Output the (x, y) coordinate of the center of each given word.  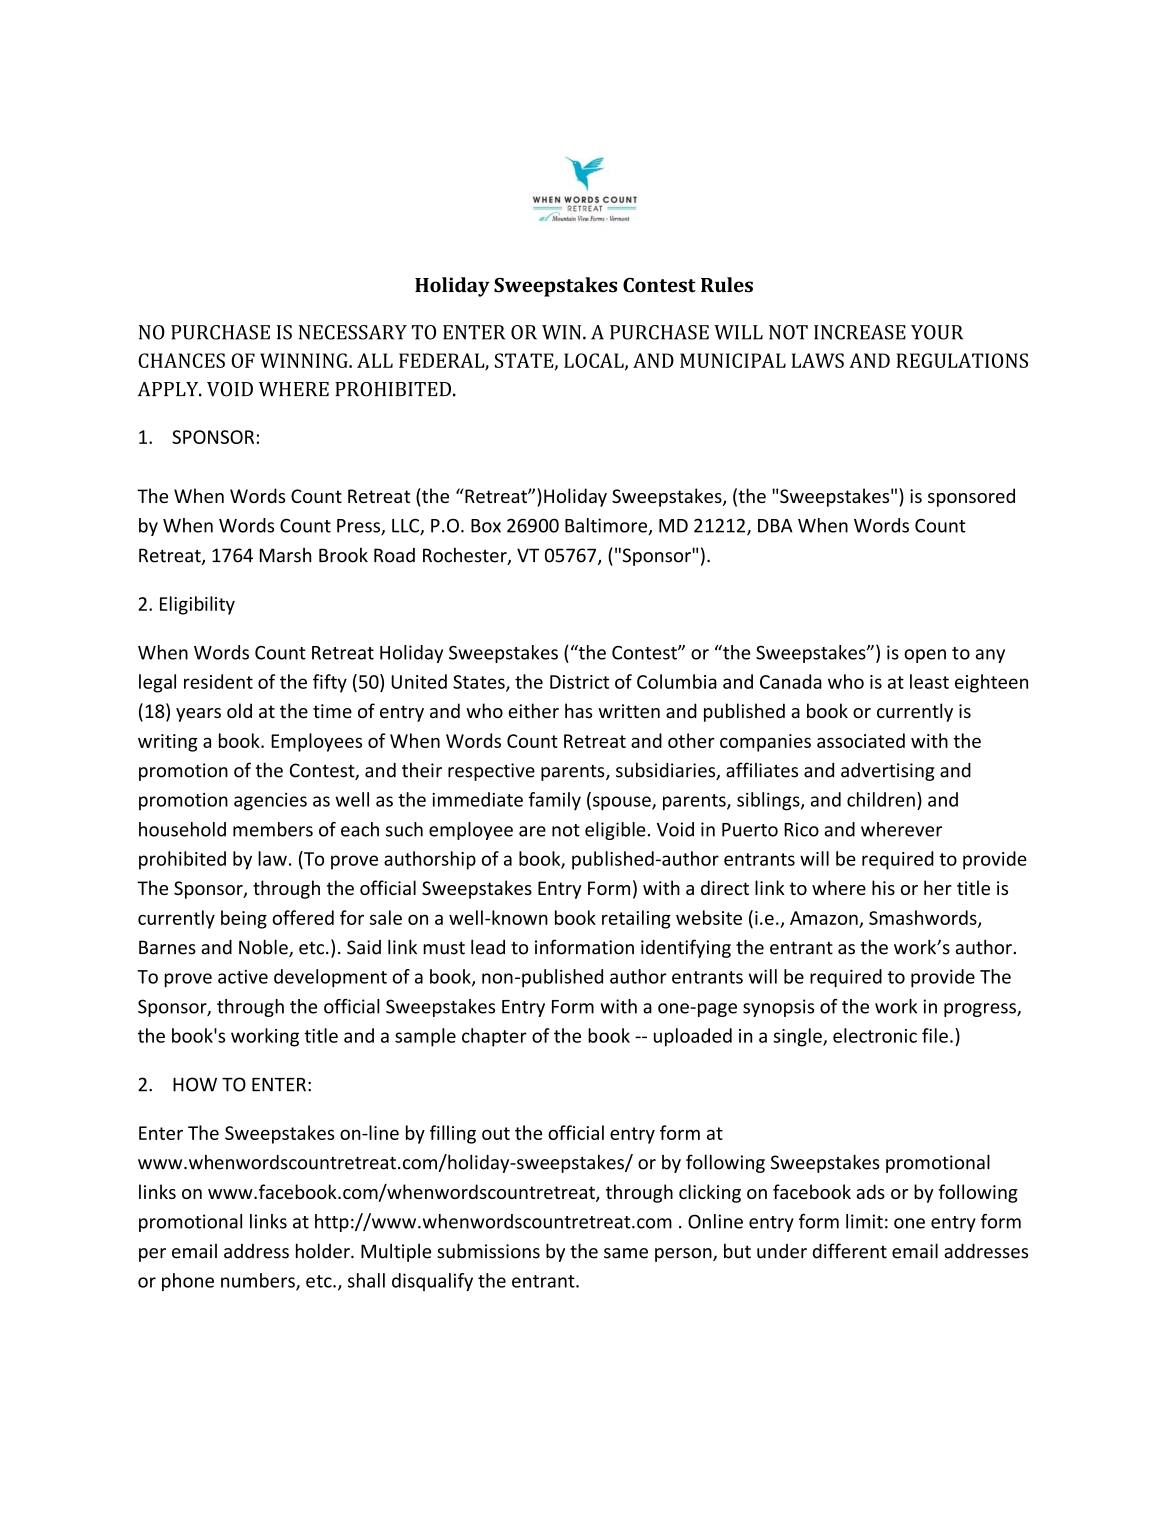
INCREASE (860, 332)
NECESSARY (353, 332)
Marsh (285, 555)
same (626, 1253)
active (243, 977)
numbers (259, 1281)
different (850, 1251)
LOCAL (595, 361)
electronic (875, 1035)
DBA (775, 526)
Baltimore (607, 526)
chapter (494, 1037)
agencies (270, 802)
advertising (887, 772)
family (555, 801)
